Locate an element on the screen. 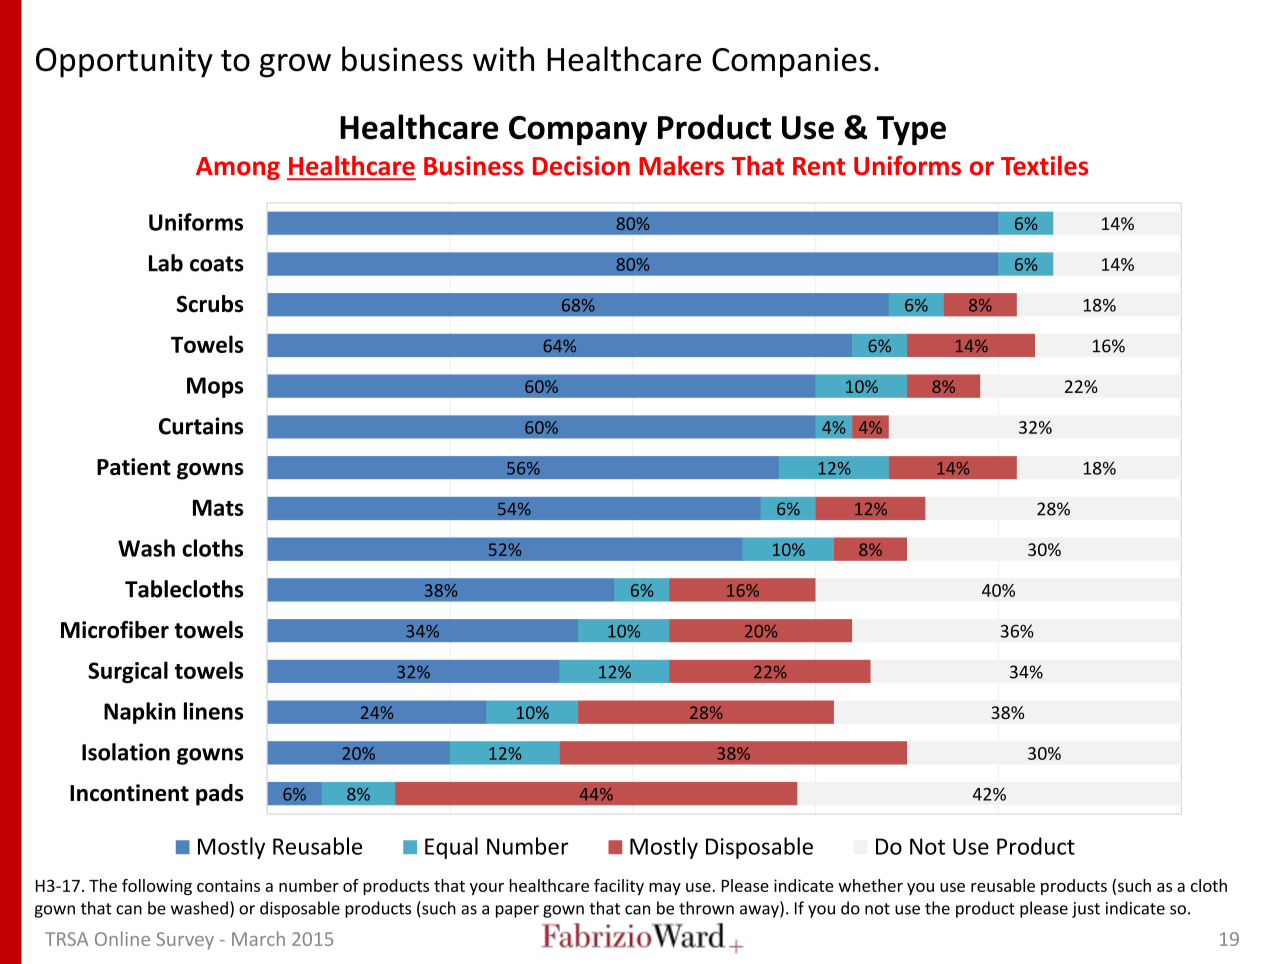  Company is located at coordinates (578, 130).
